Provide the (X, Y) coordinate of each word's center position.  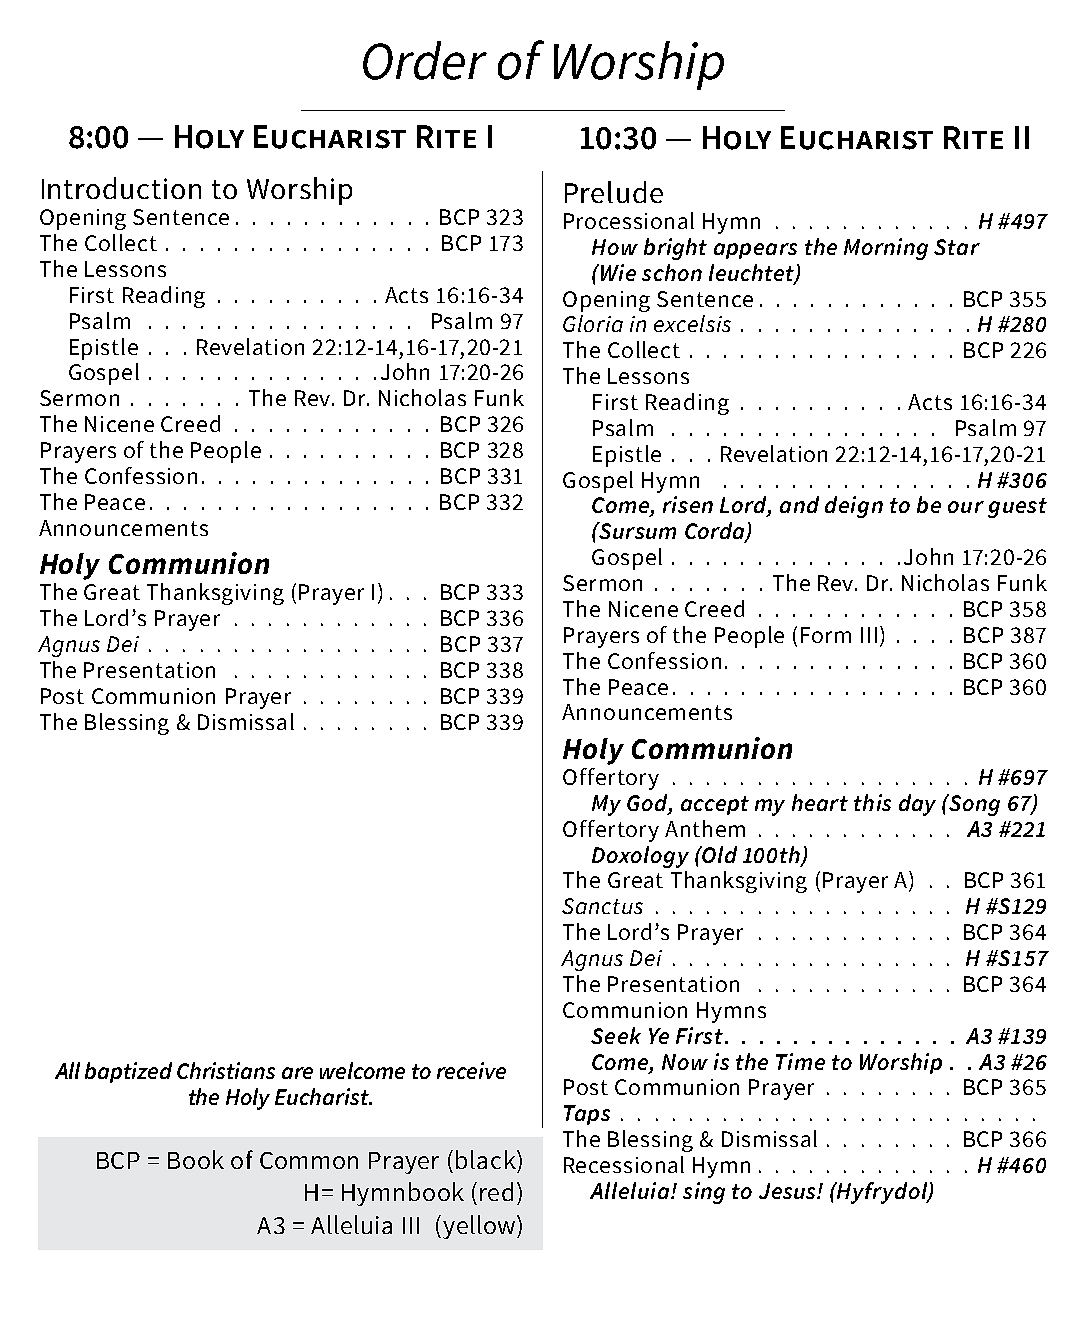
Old (718, 854)
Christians (226, 1070)
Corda (716, 532)
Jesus (788, 1191)
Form (826, 635)
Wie (618, 272)
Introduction (121, 188)
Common (309, 1160)
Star (957, 247)
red (496, 1191)
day (917, 805)
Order (425, 60)
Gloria (593, 323)
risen (688, 504)
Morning (886, 249)
